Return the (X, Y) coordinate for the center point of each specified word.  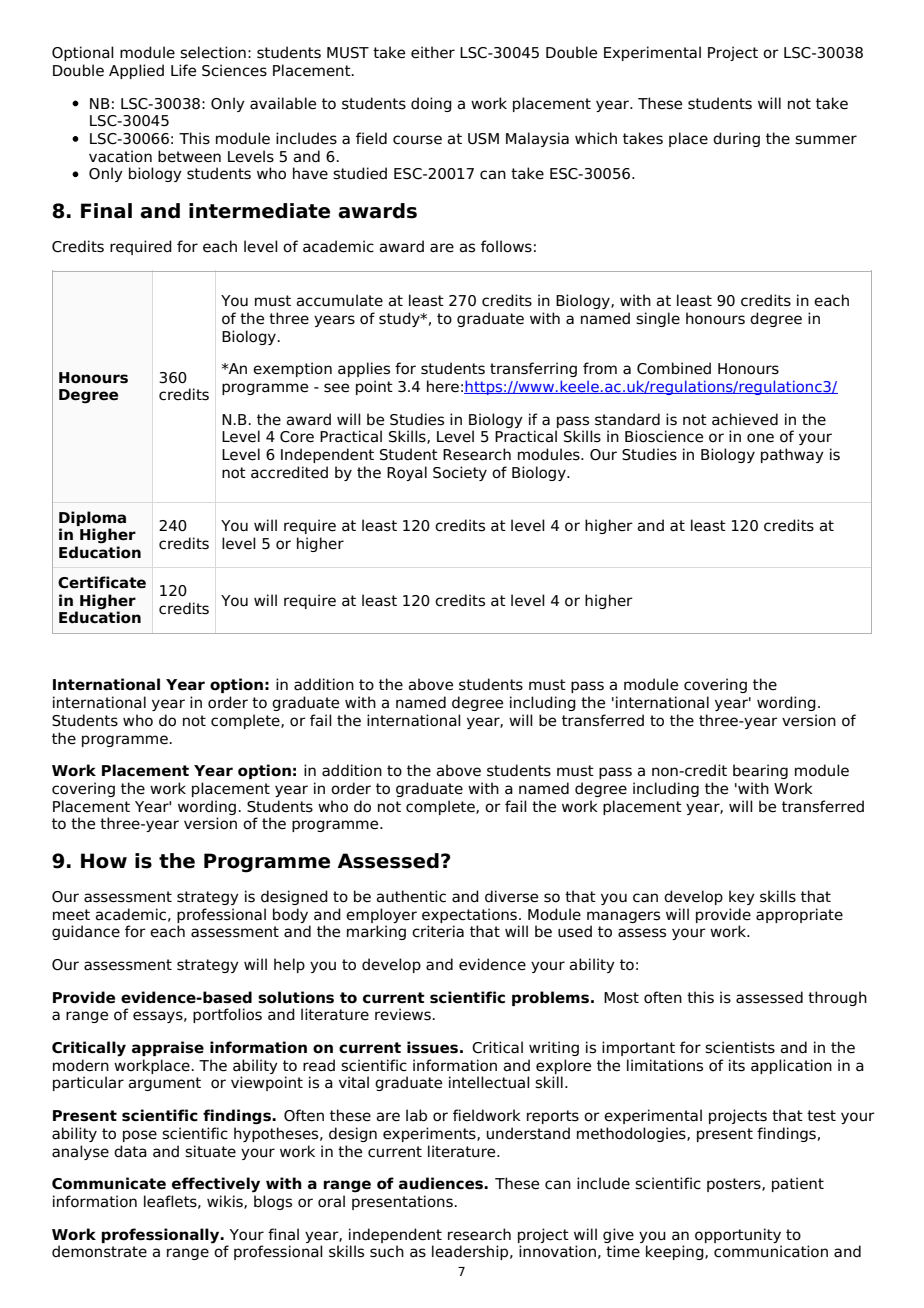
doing (431, 104)
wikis (226, 1202)
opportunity (738, 1235)
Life (183, 70)
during (736, 139)
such (387, 1251)
